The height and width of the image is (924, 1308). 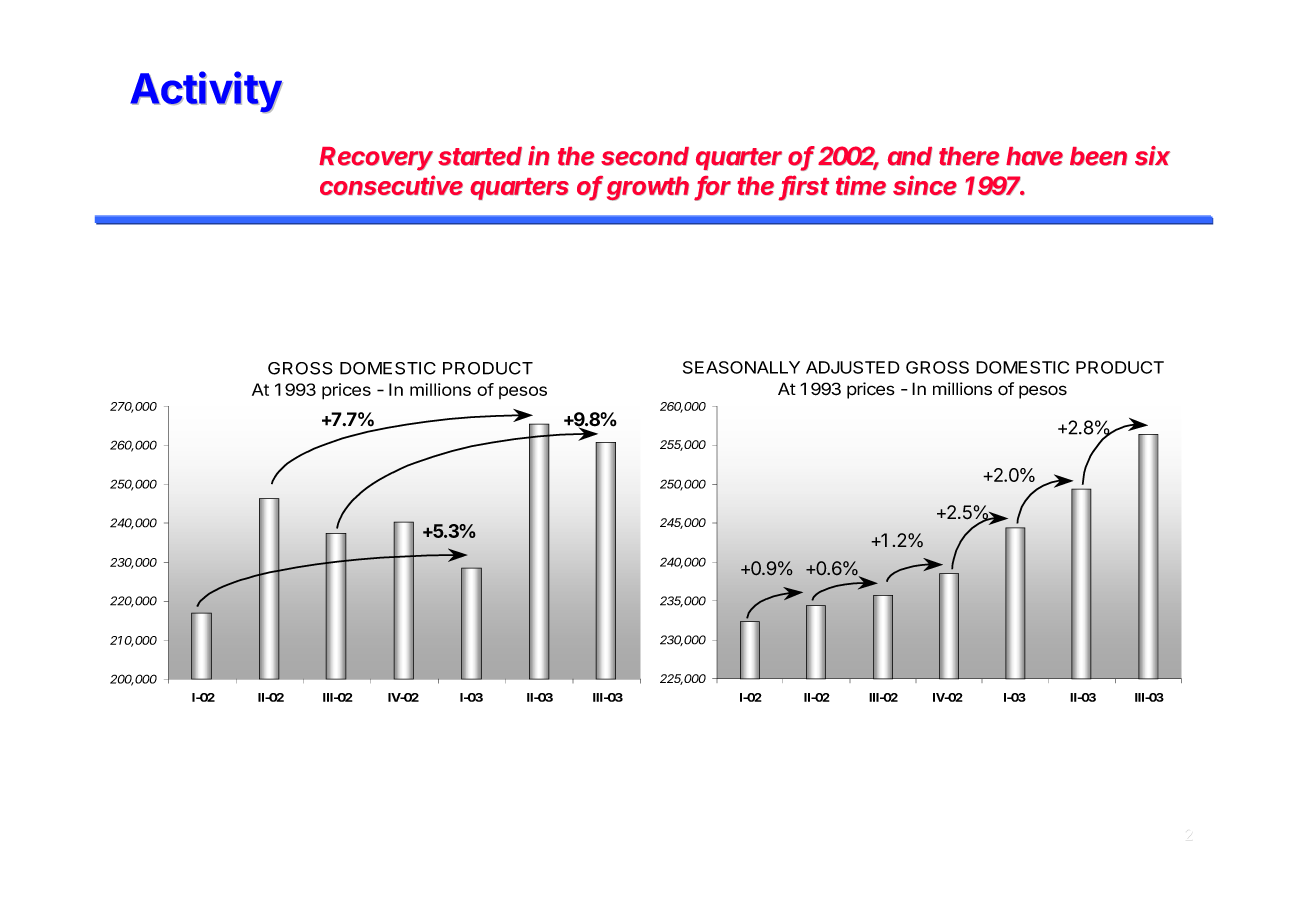 What do you see at coordinates (645, 156) in the image?
I see `second` at bounding box center [645, 156].
